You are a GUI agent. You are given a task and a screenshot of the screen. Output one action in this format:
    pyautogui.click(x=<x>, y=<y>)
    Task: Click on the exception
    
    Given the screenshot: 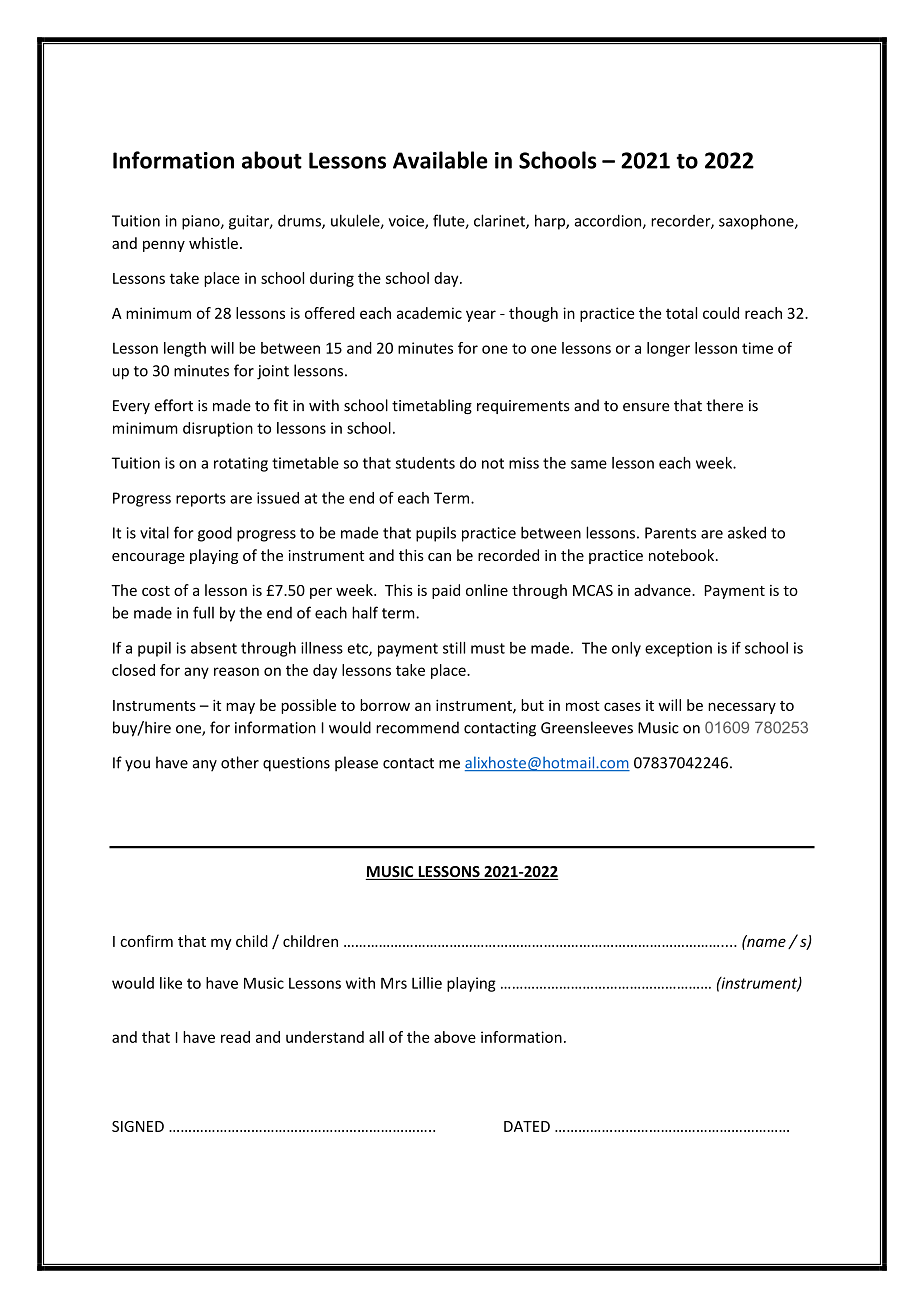 What is the action you would take?
    pyautogui.click(x=678, y=649)
